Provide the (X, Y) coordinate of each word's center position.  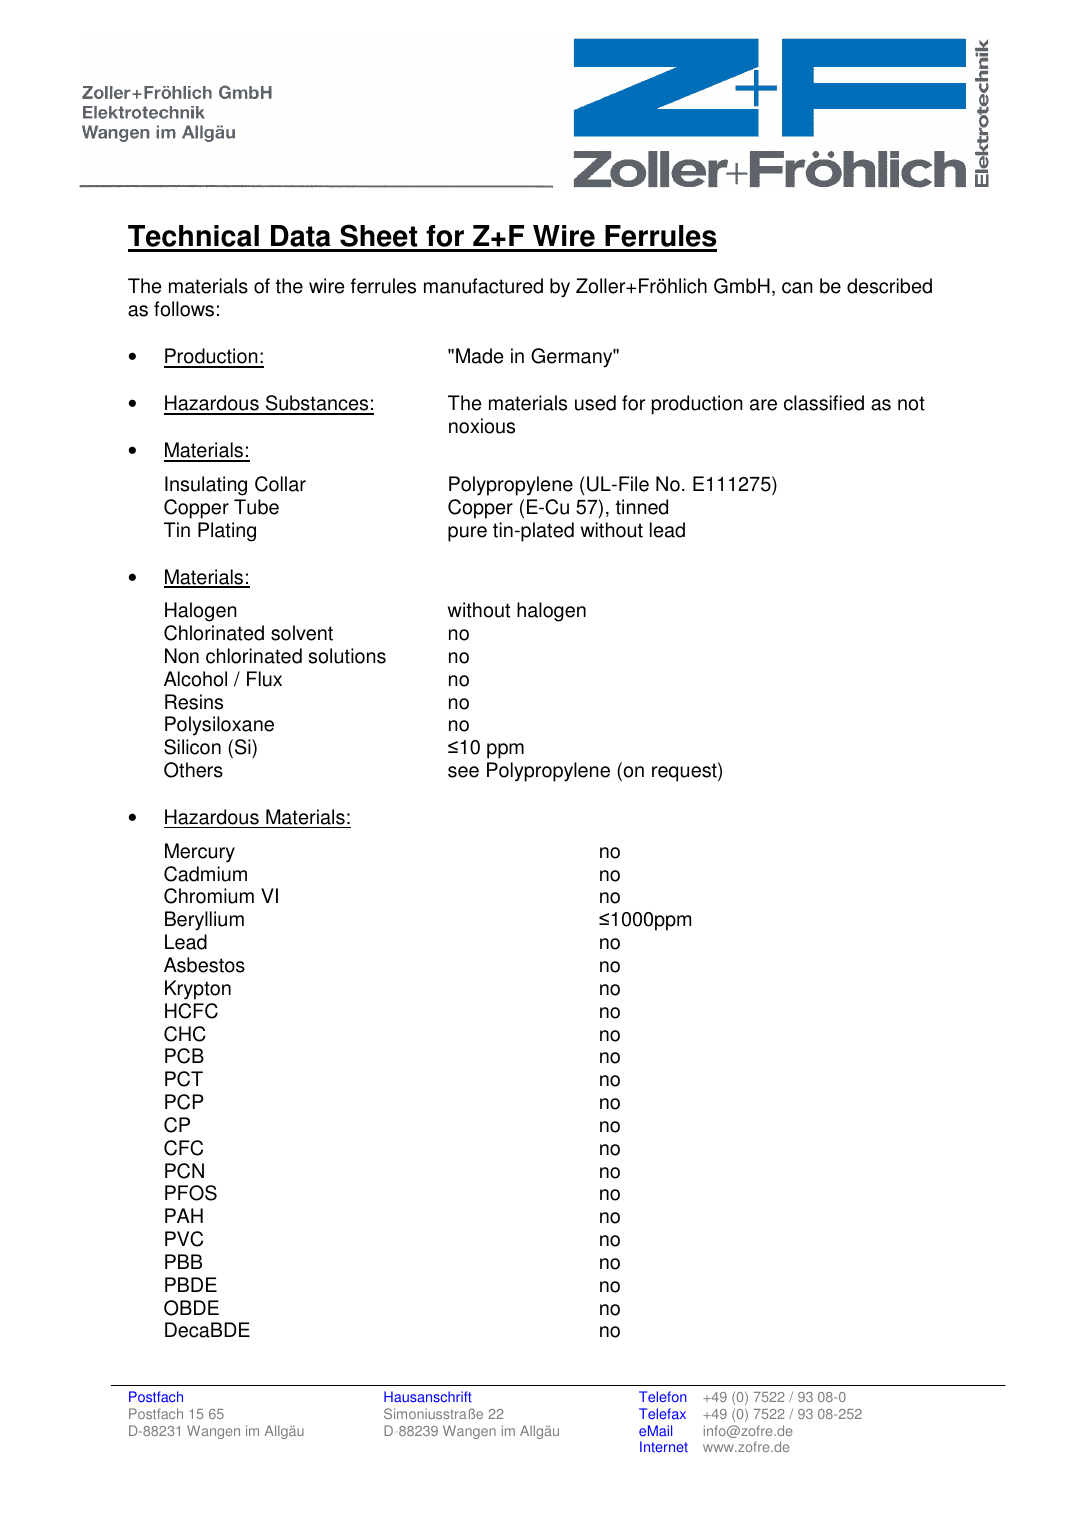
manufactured (483, 286)
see (463, 772)
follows (184, 309)
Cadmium (205, 874)
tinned (641, 507)
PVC (184, 1239)
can (797, 288)
